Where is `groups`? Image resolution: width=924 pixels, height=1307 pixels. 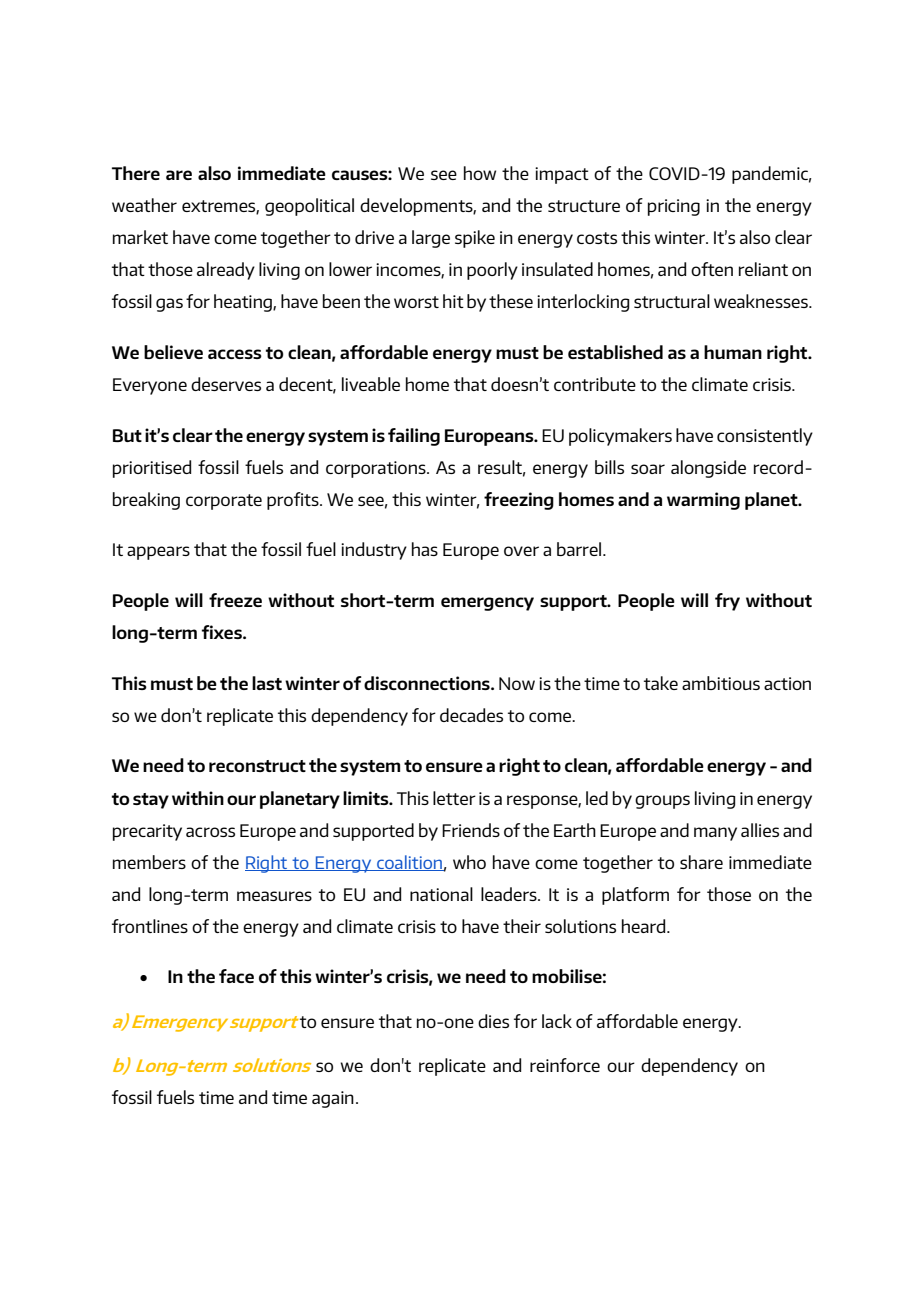
groups is located at coordinates (662, 802).
